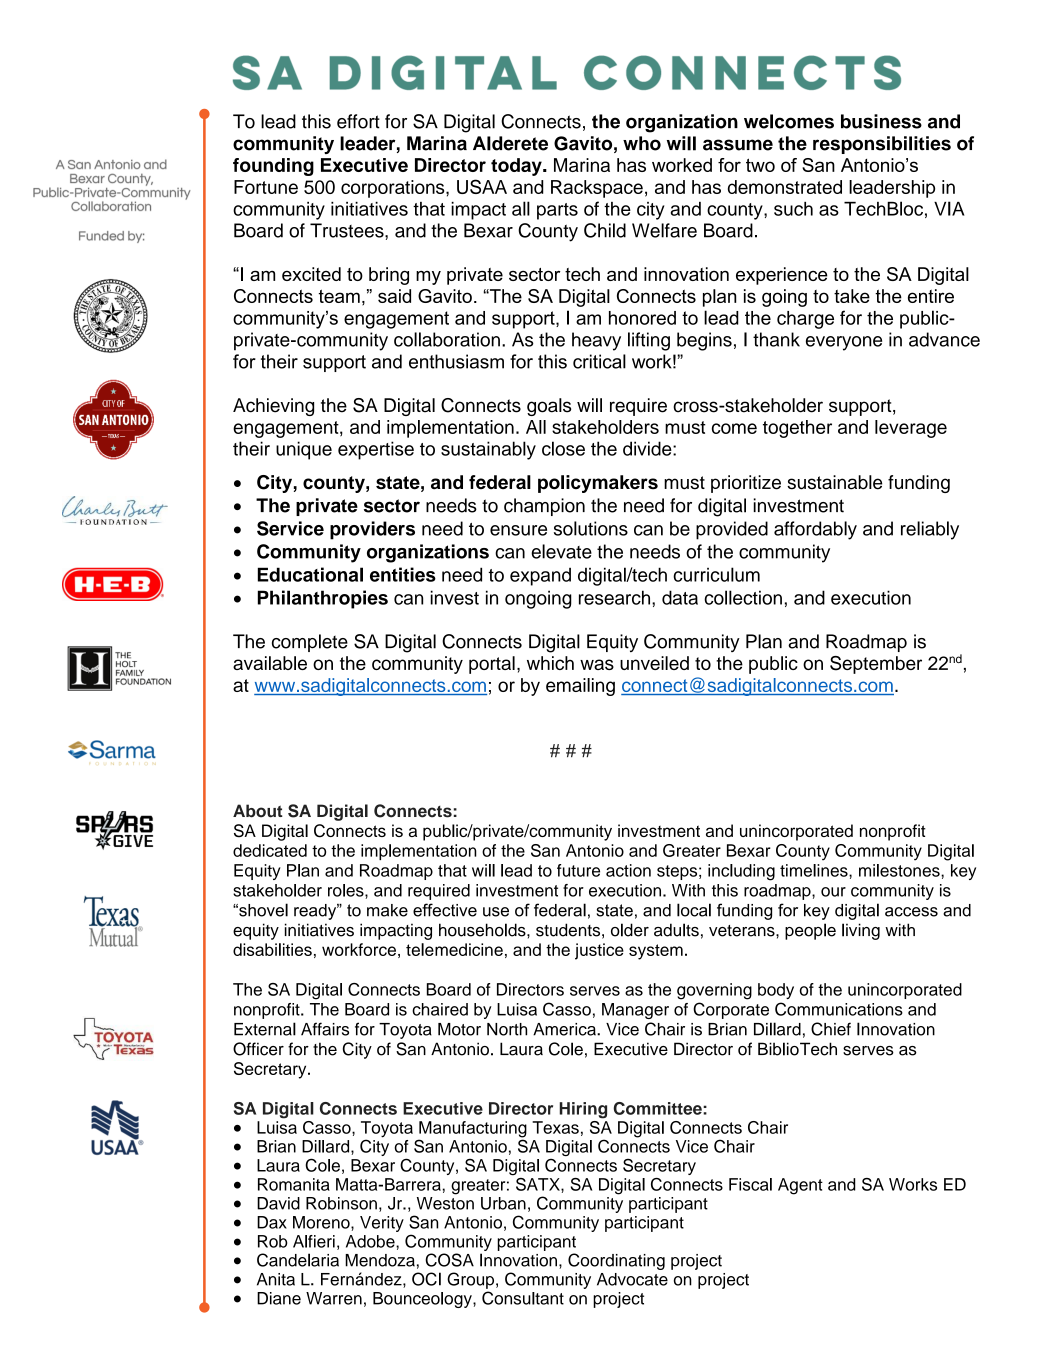  Describe the element at coordinates (800, 1186) in the screenshot. I see `Agent` at that location.
